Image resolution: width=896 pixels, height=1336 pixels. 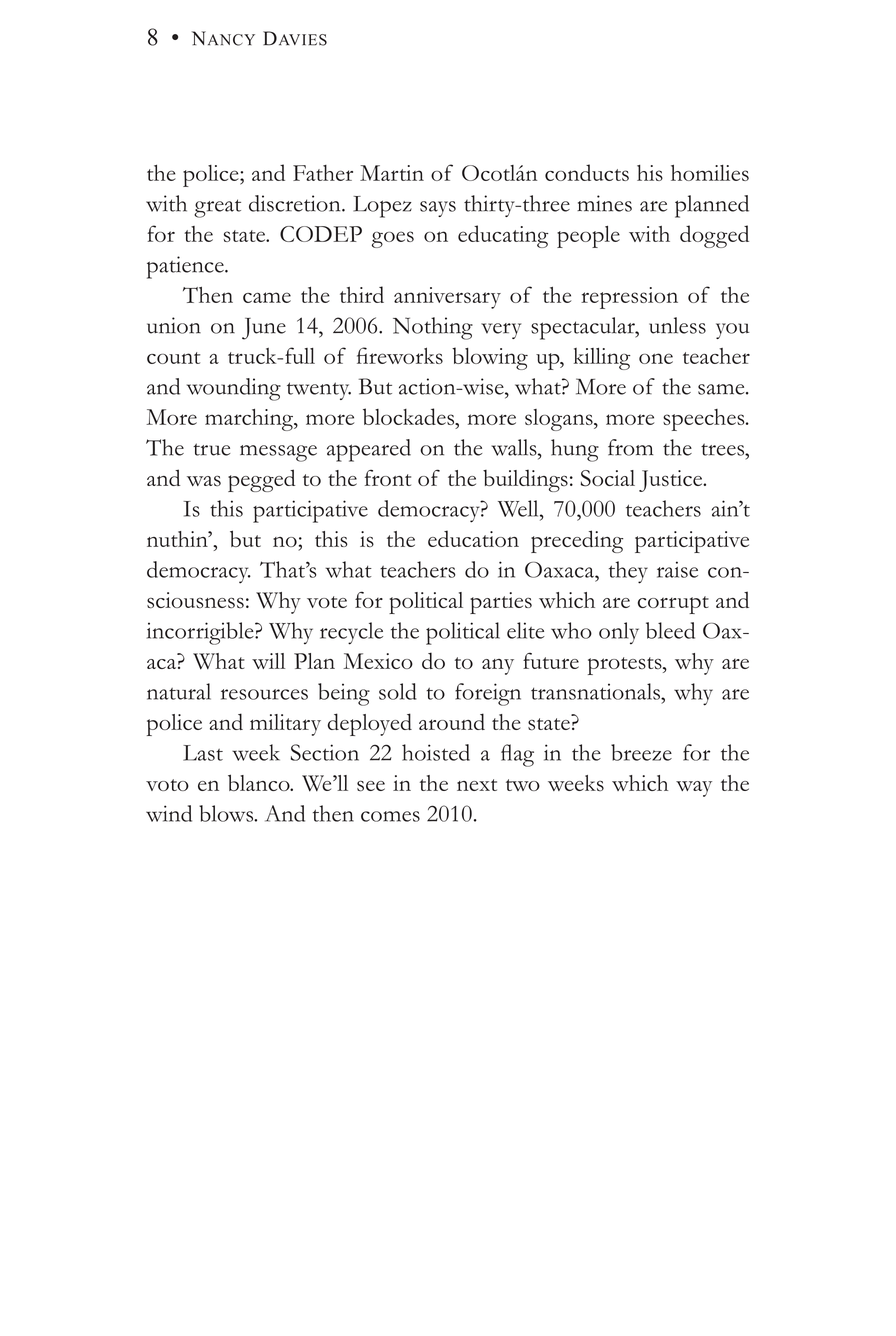 I want to click on mines, so click(x=604, y=203).
